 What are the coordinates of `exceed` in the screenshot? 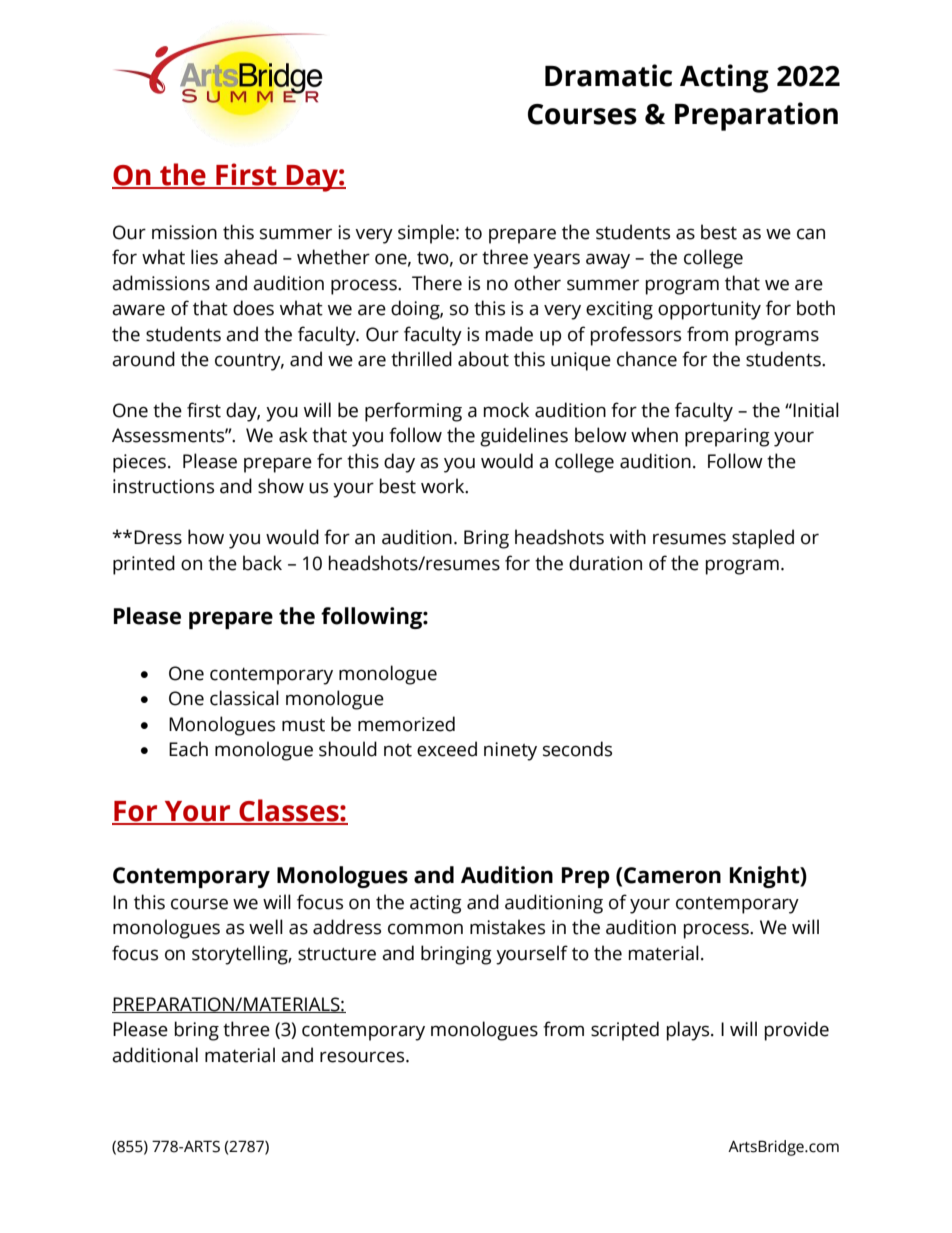 It's located at (447, 749).
